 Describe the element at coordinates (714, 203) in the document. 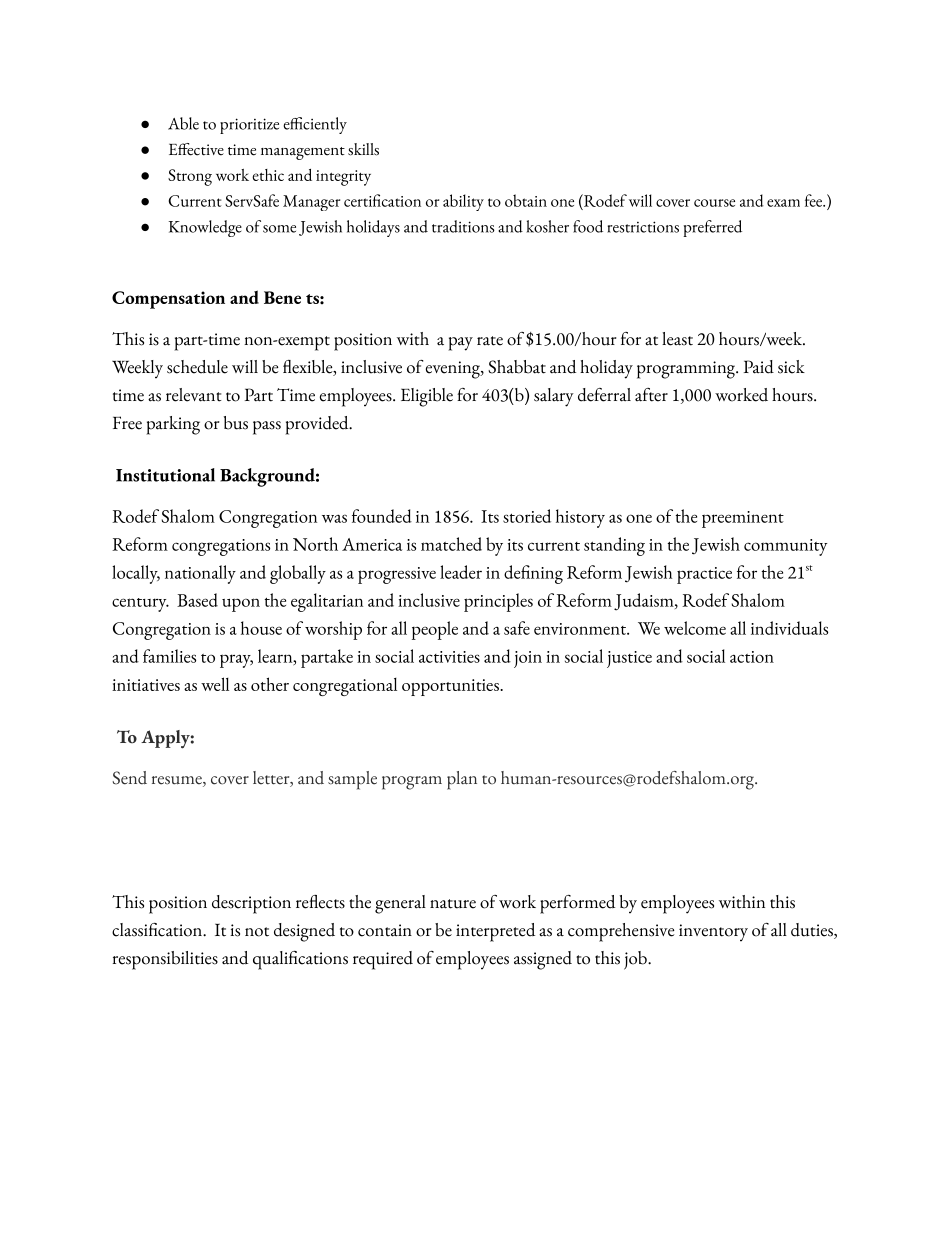

I see `course` at that location.
